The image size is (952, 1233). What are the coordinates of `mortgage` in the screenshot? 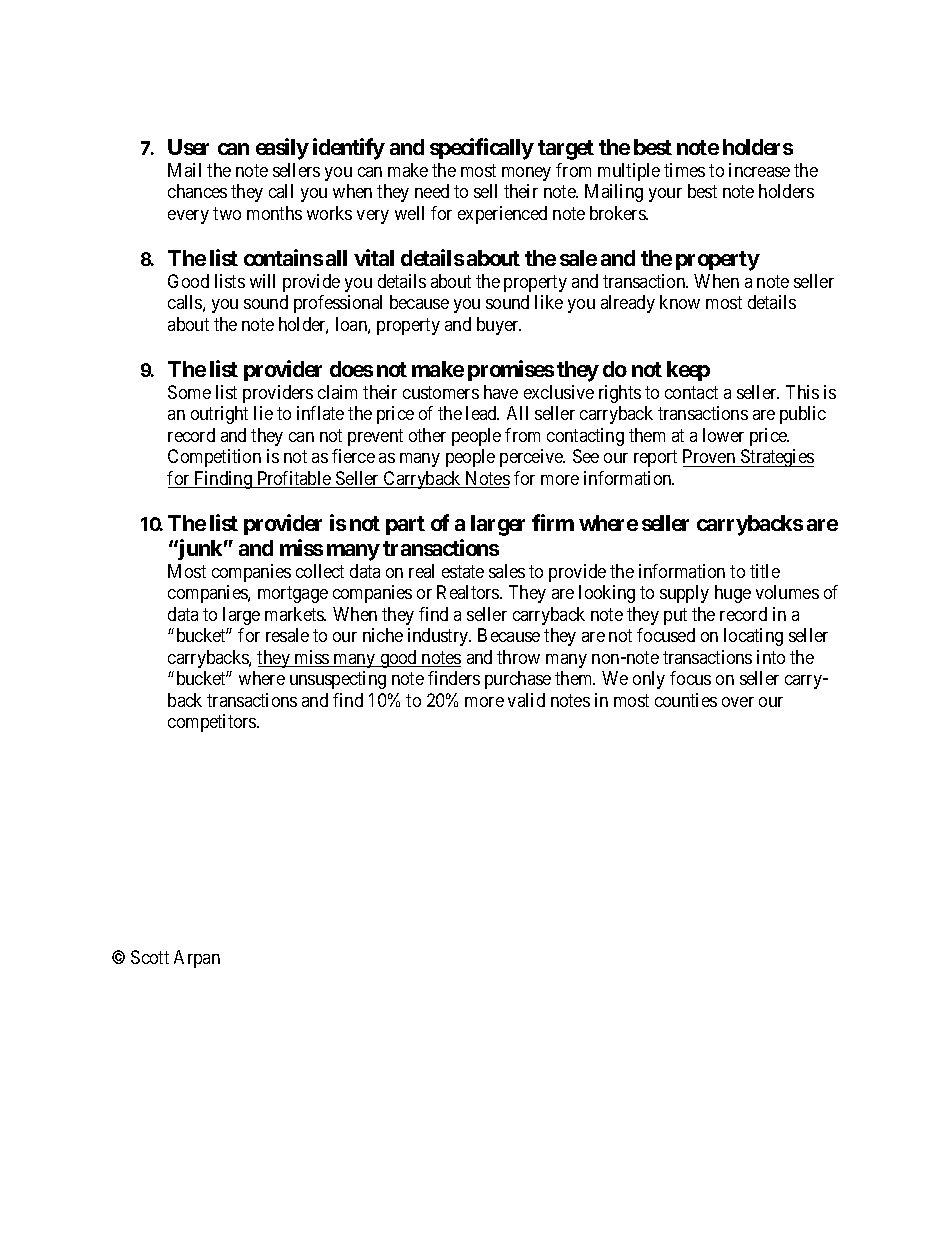 It's located at (293, 595).
